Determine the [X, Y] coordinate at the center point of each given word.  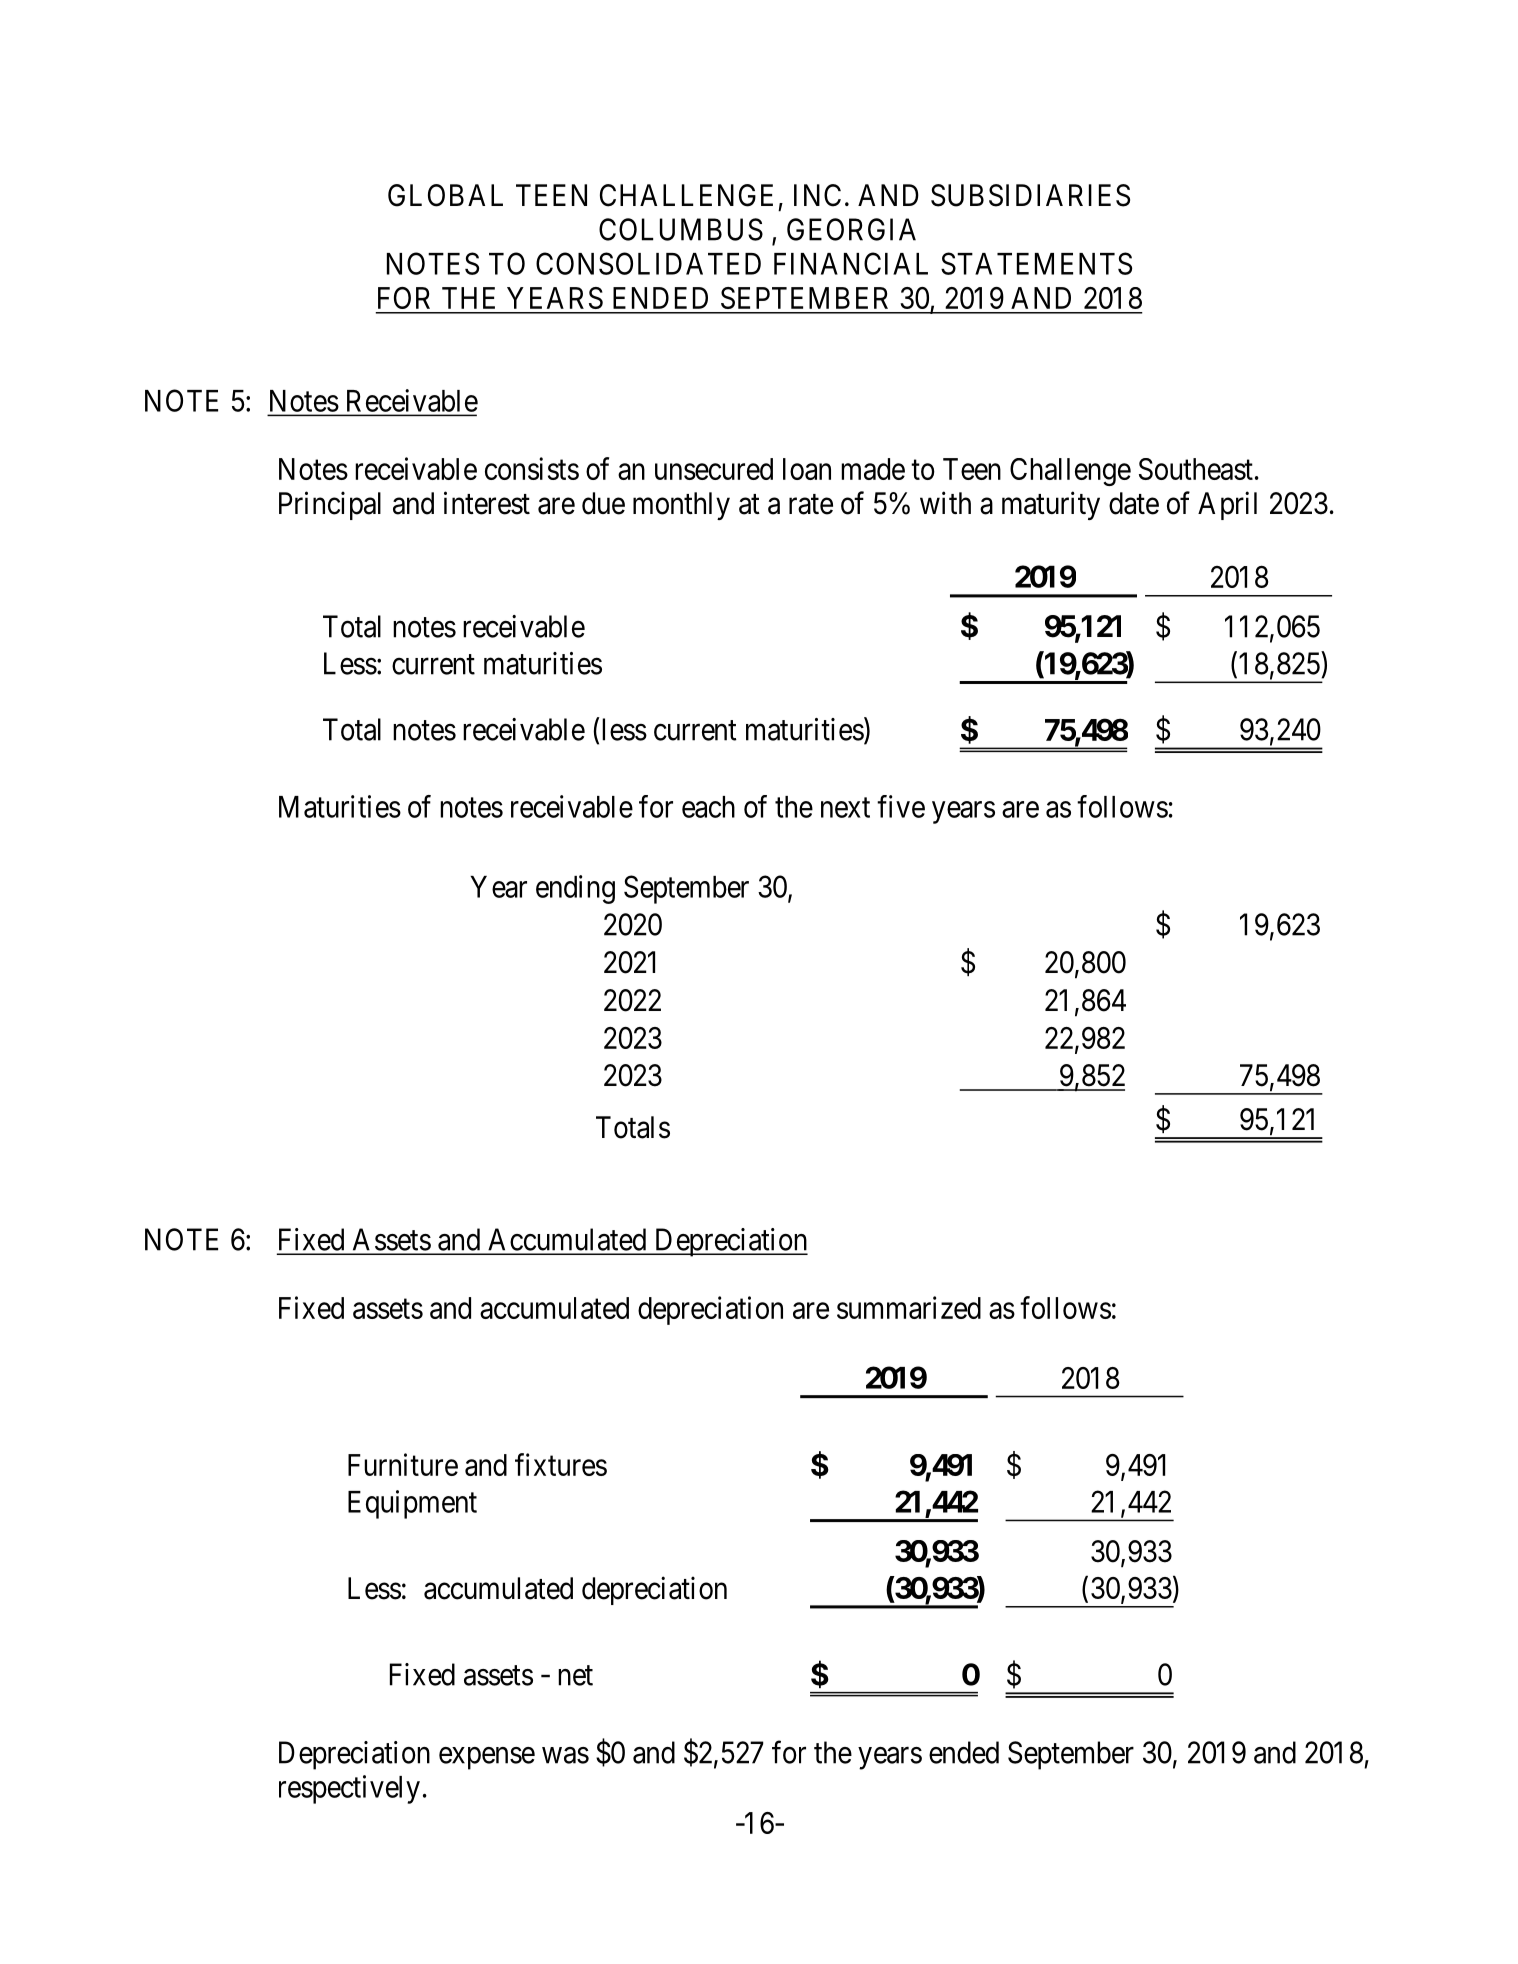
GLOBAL [445, 195]
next [845, 808]
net [575, 1676]
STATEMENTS [1036, 263]
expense [487, 1758]
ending [575, 889]
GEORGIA [851, 229]
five [901, 806]
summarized [909, 1307]
